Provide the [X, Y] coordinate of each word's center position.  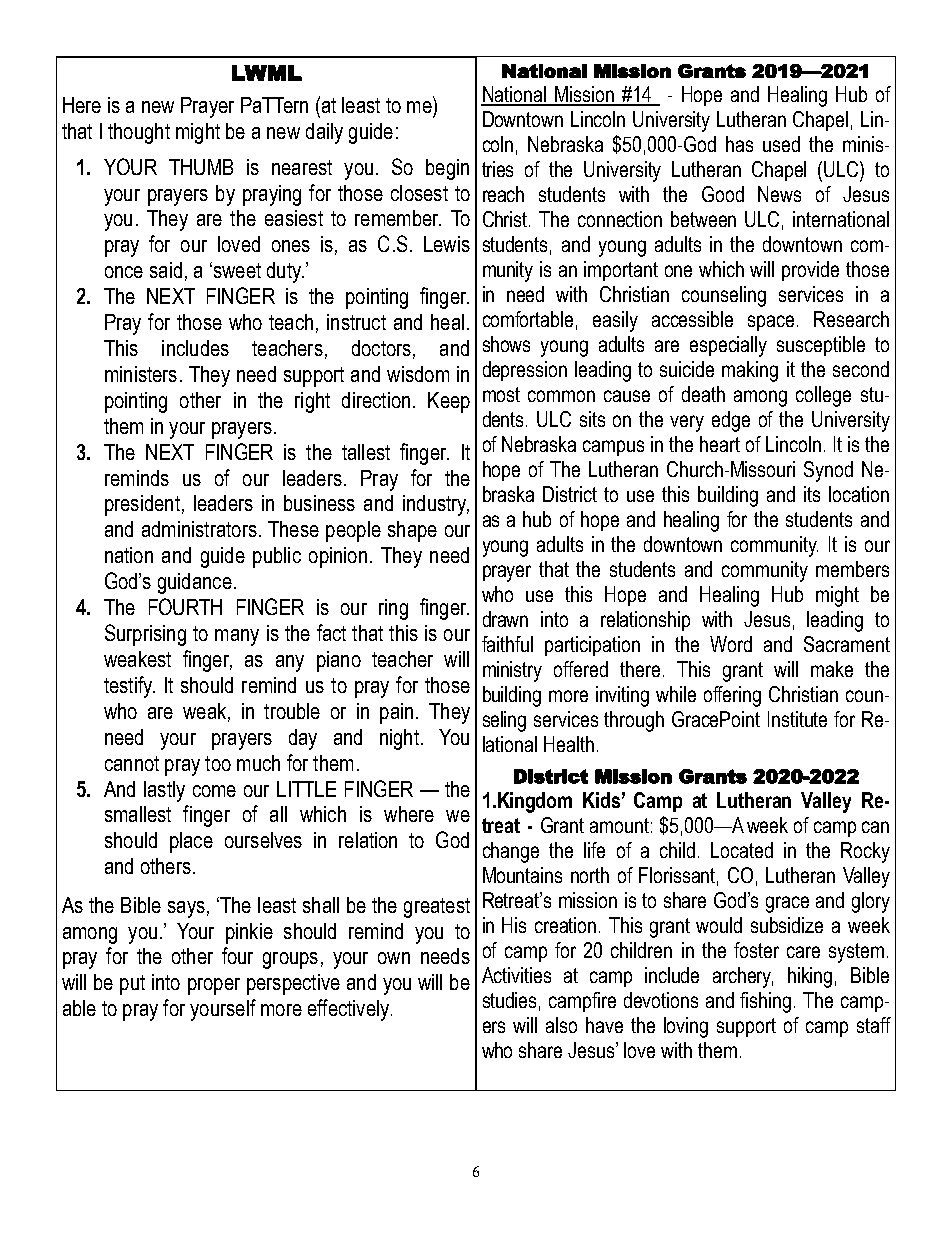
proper [214, 986]
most [501, 394]
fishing [765, 1002]
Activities [516, 975]
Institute [797, 719]
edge [731, 421]
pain [396, 713]
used [781, 144]
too [218, 763]
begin [447, 169]
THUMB [201, 167]
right [312, 402]
